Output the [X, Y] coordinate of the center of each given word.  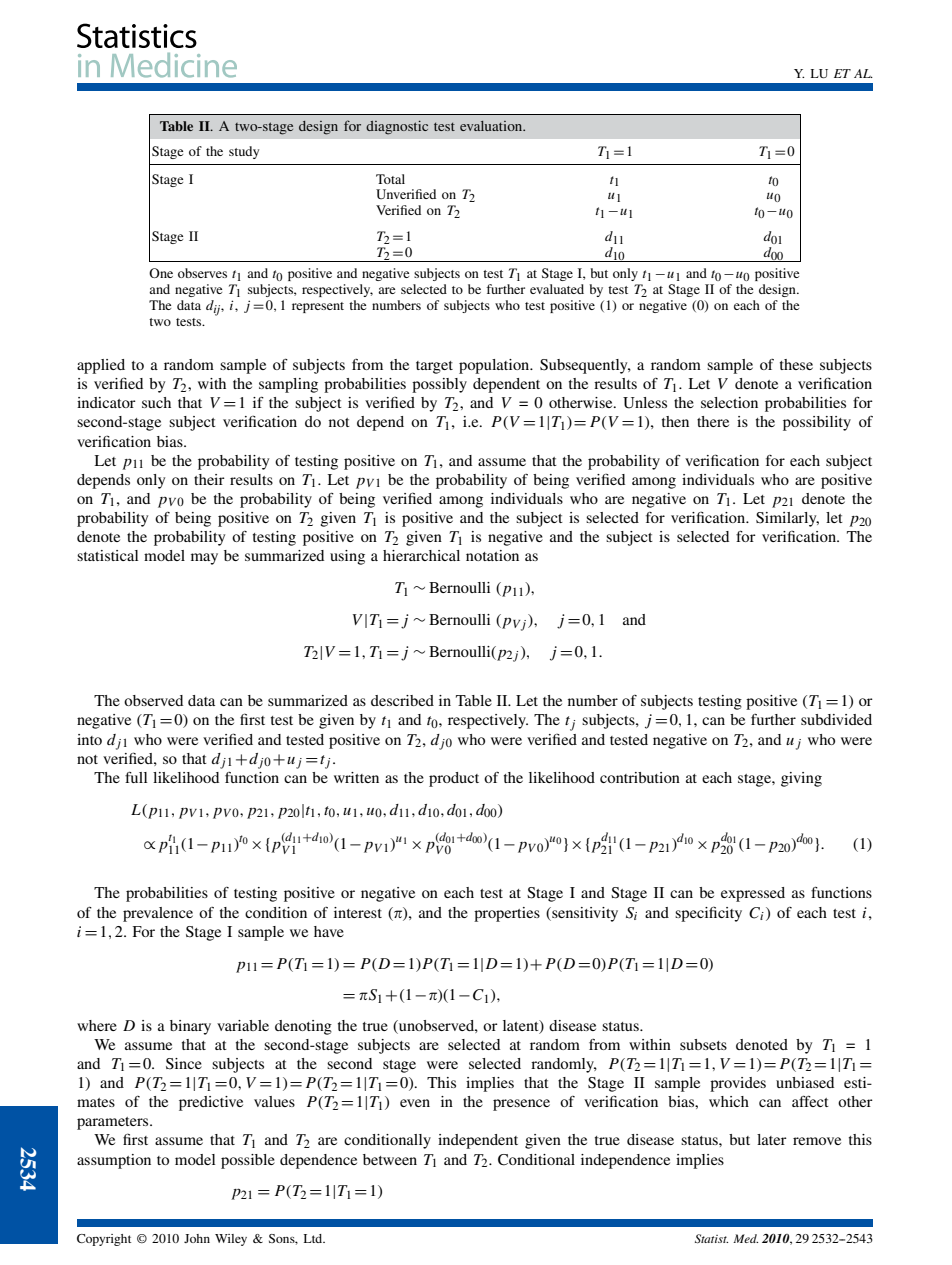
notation [492, 555]
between [390, 1159]
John [197, 1238]
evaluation [492, 126]
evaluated [557, 289]
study [244, 152]
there [713, 421]
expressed [753, 894]
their [209, 479]
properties [507, 914]
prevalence [158, 914]
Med [745, 1238]
